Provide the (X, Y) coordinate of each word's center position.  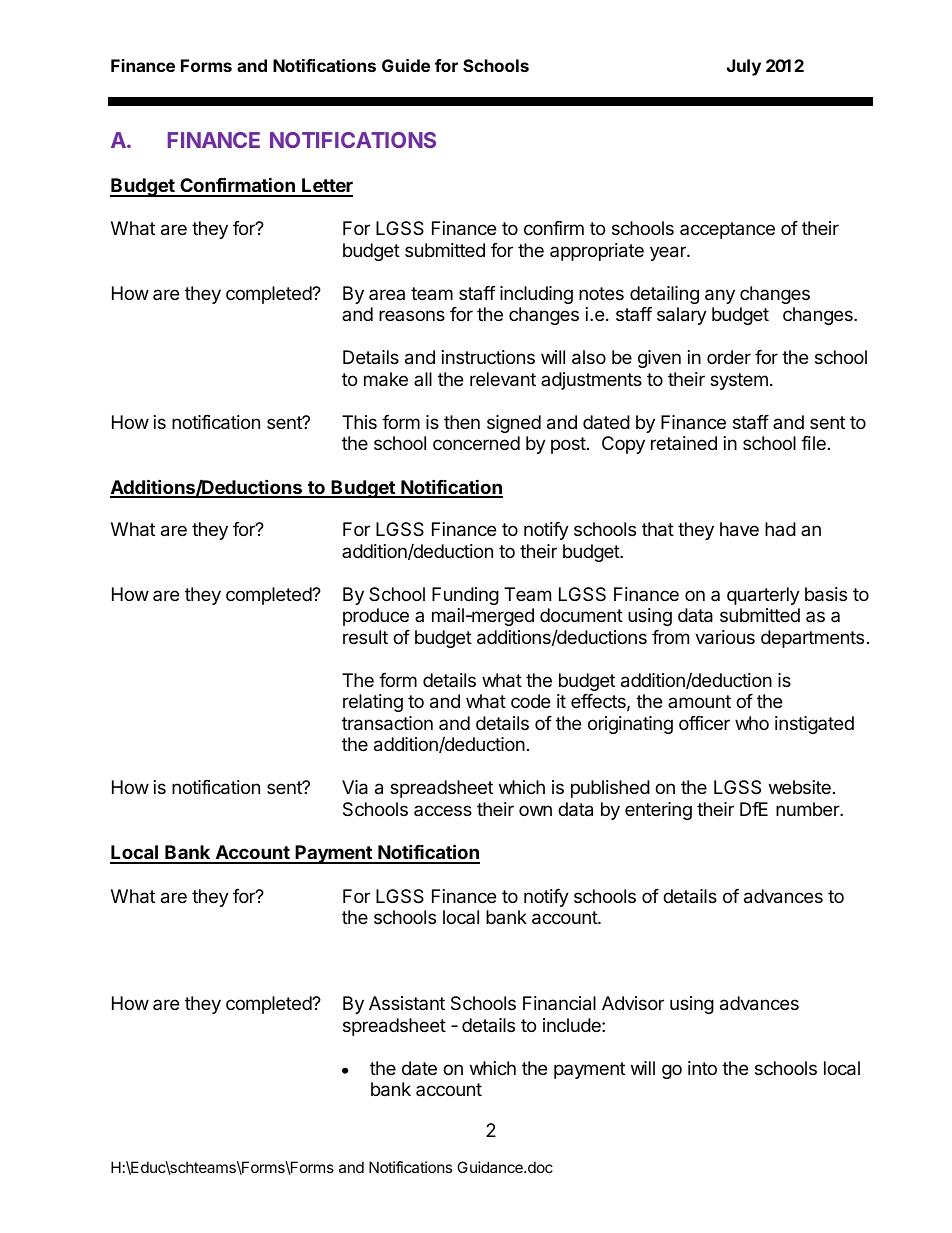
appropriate (597, 252)
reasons (412, 315)
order (729, 357)
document (581, 615)
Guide (406, 65)
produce (376, 617)
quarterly (763, 596)
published (610, 789)
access (443, 810)
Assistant (407, 1003)
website (800, 787)
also (589, 357)
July (744, 67)
